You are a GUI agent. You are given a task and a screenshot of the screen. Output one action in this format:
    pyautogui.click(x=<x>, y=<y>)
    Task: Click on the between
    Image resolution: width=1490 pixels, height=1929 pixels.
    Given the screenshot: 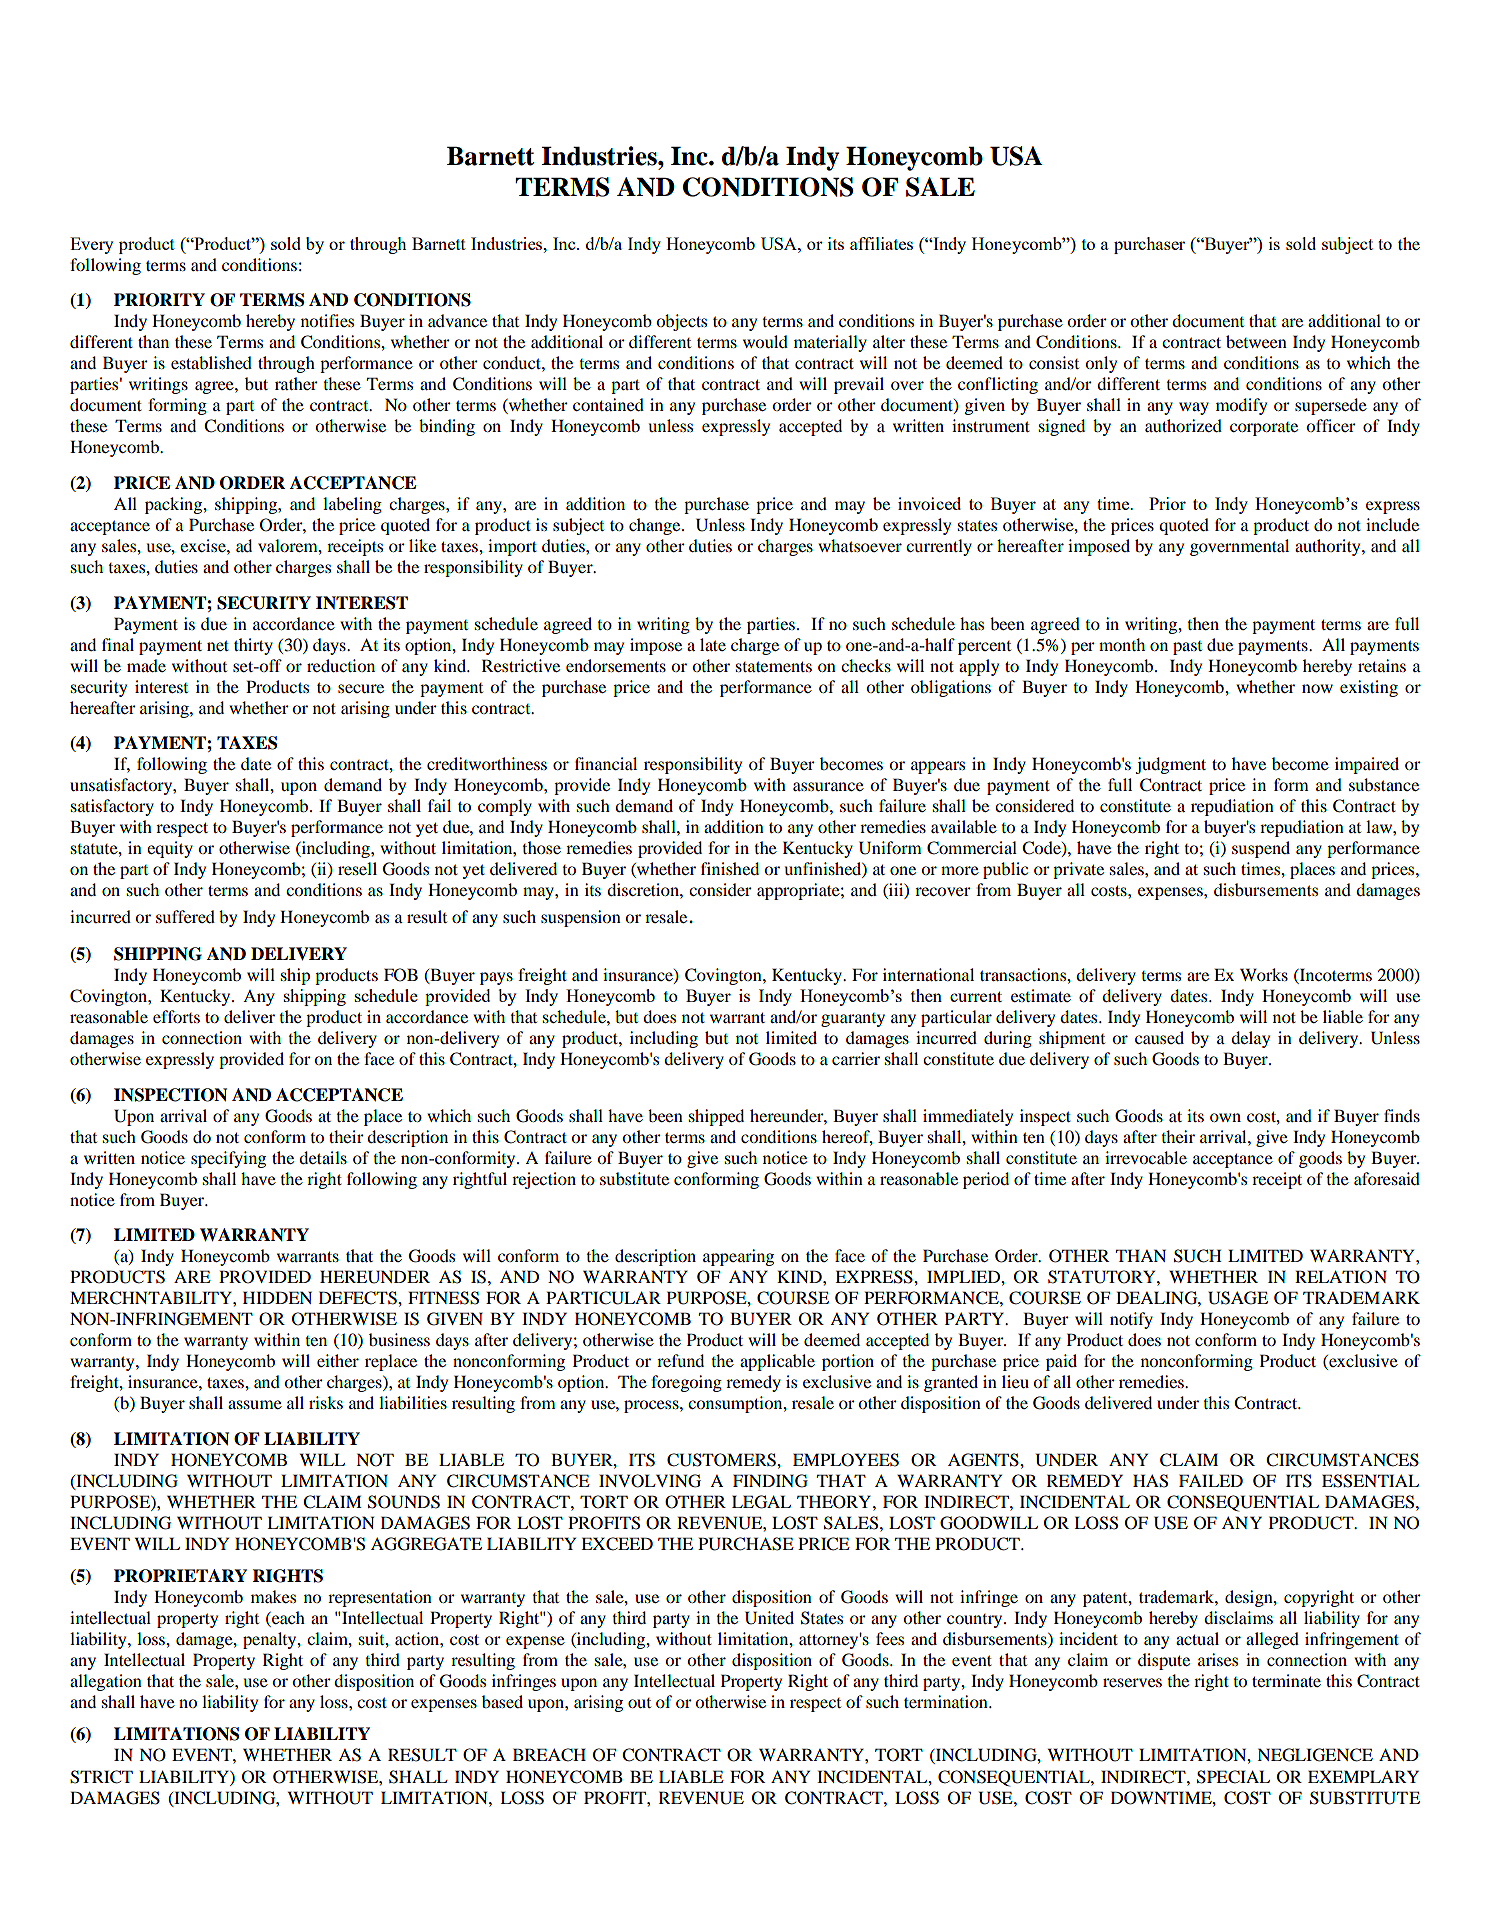 What is the action you would take?
    pyautogui.click(x=1256, y=341)
